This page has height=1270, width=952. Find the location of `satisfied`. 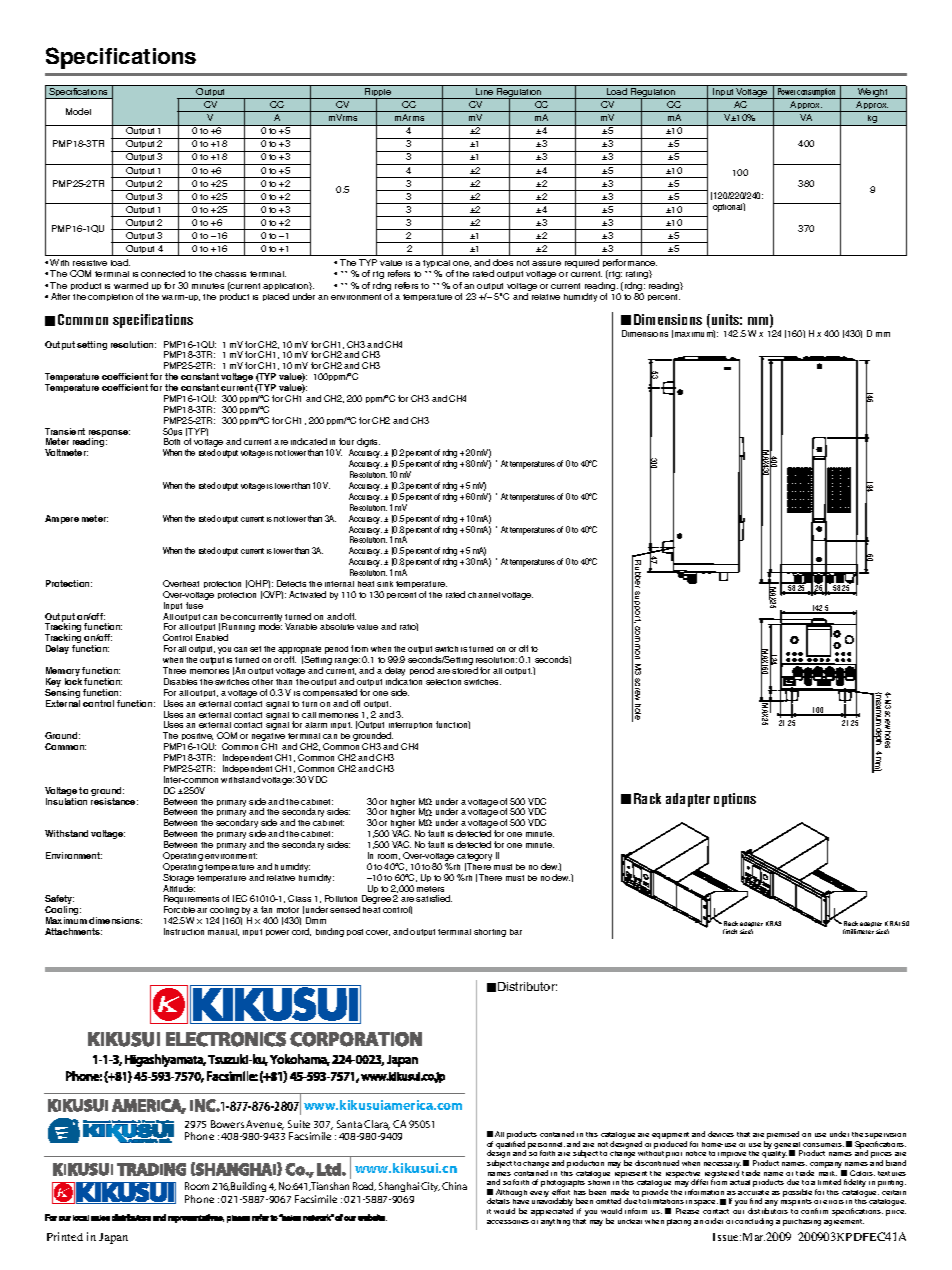

satisfied is located at coordinates (434, 898).
